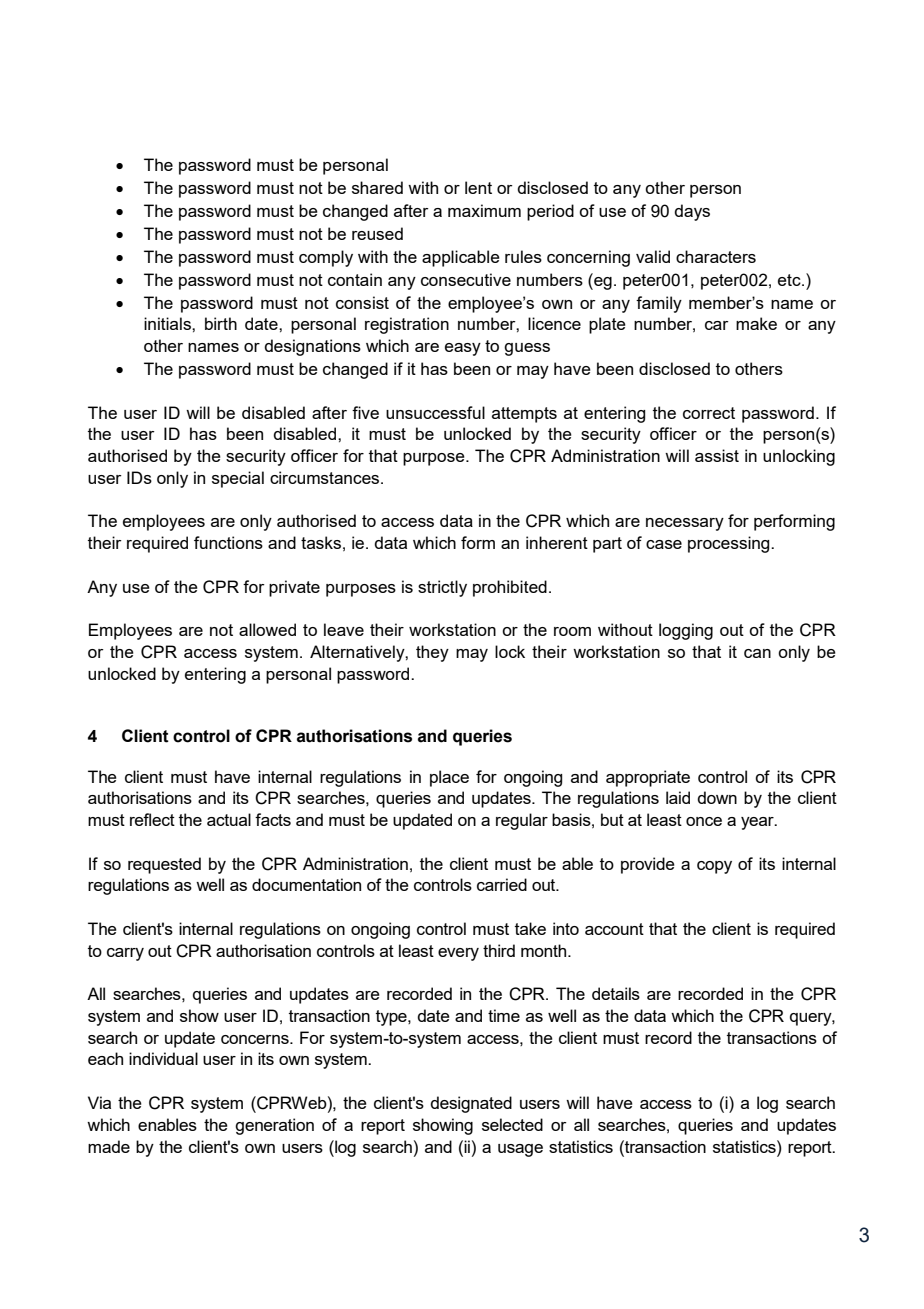  I want to click on days, so click(692, 212).
